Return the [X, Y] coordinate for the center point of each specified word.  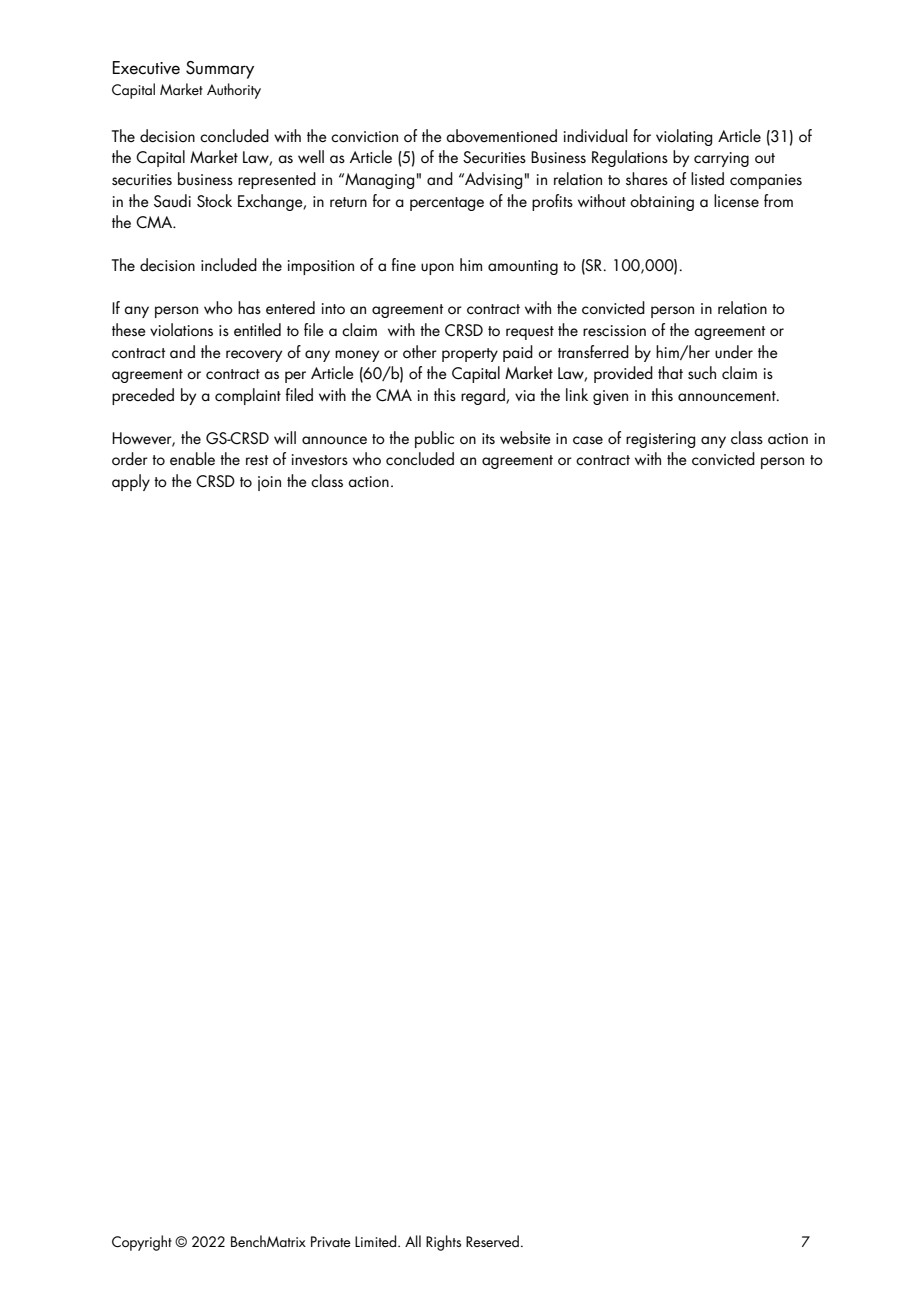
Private [331, 1241]
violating [684, 137]
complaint [248, 396]
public [434, 439]
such [702, 373]
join [269, 483]
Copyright [142, 1243]
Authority [234, 91]
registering [660, 440]
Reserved [492, 1241]
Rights [443, 1243]
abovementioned [501, 136]
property [470, 355]
